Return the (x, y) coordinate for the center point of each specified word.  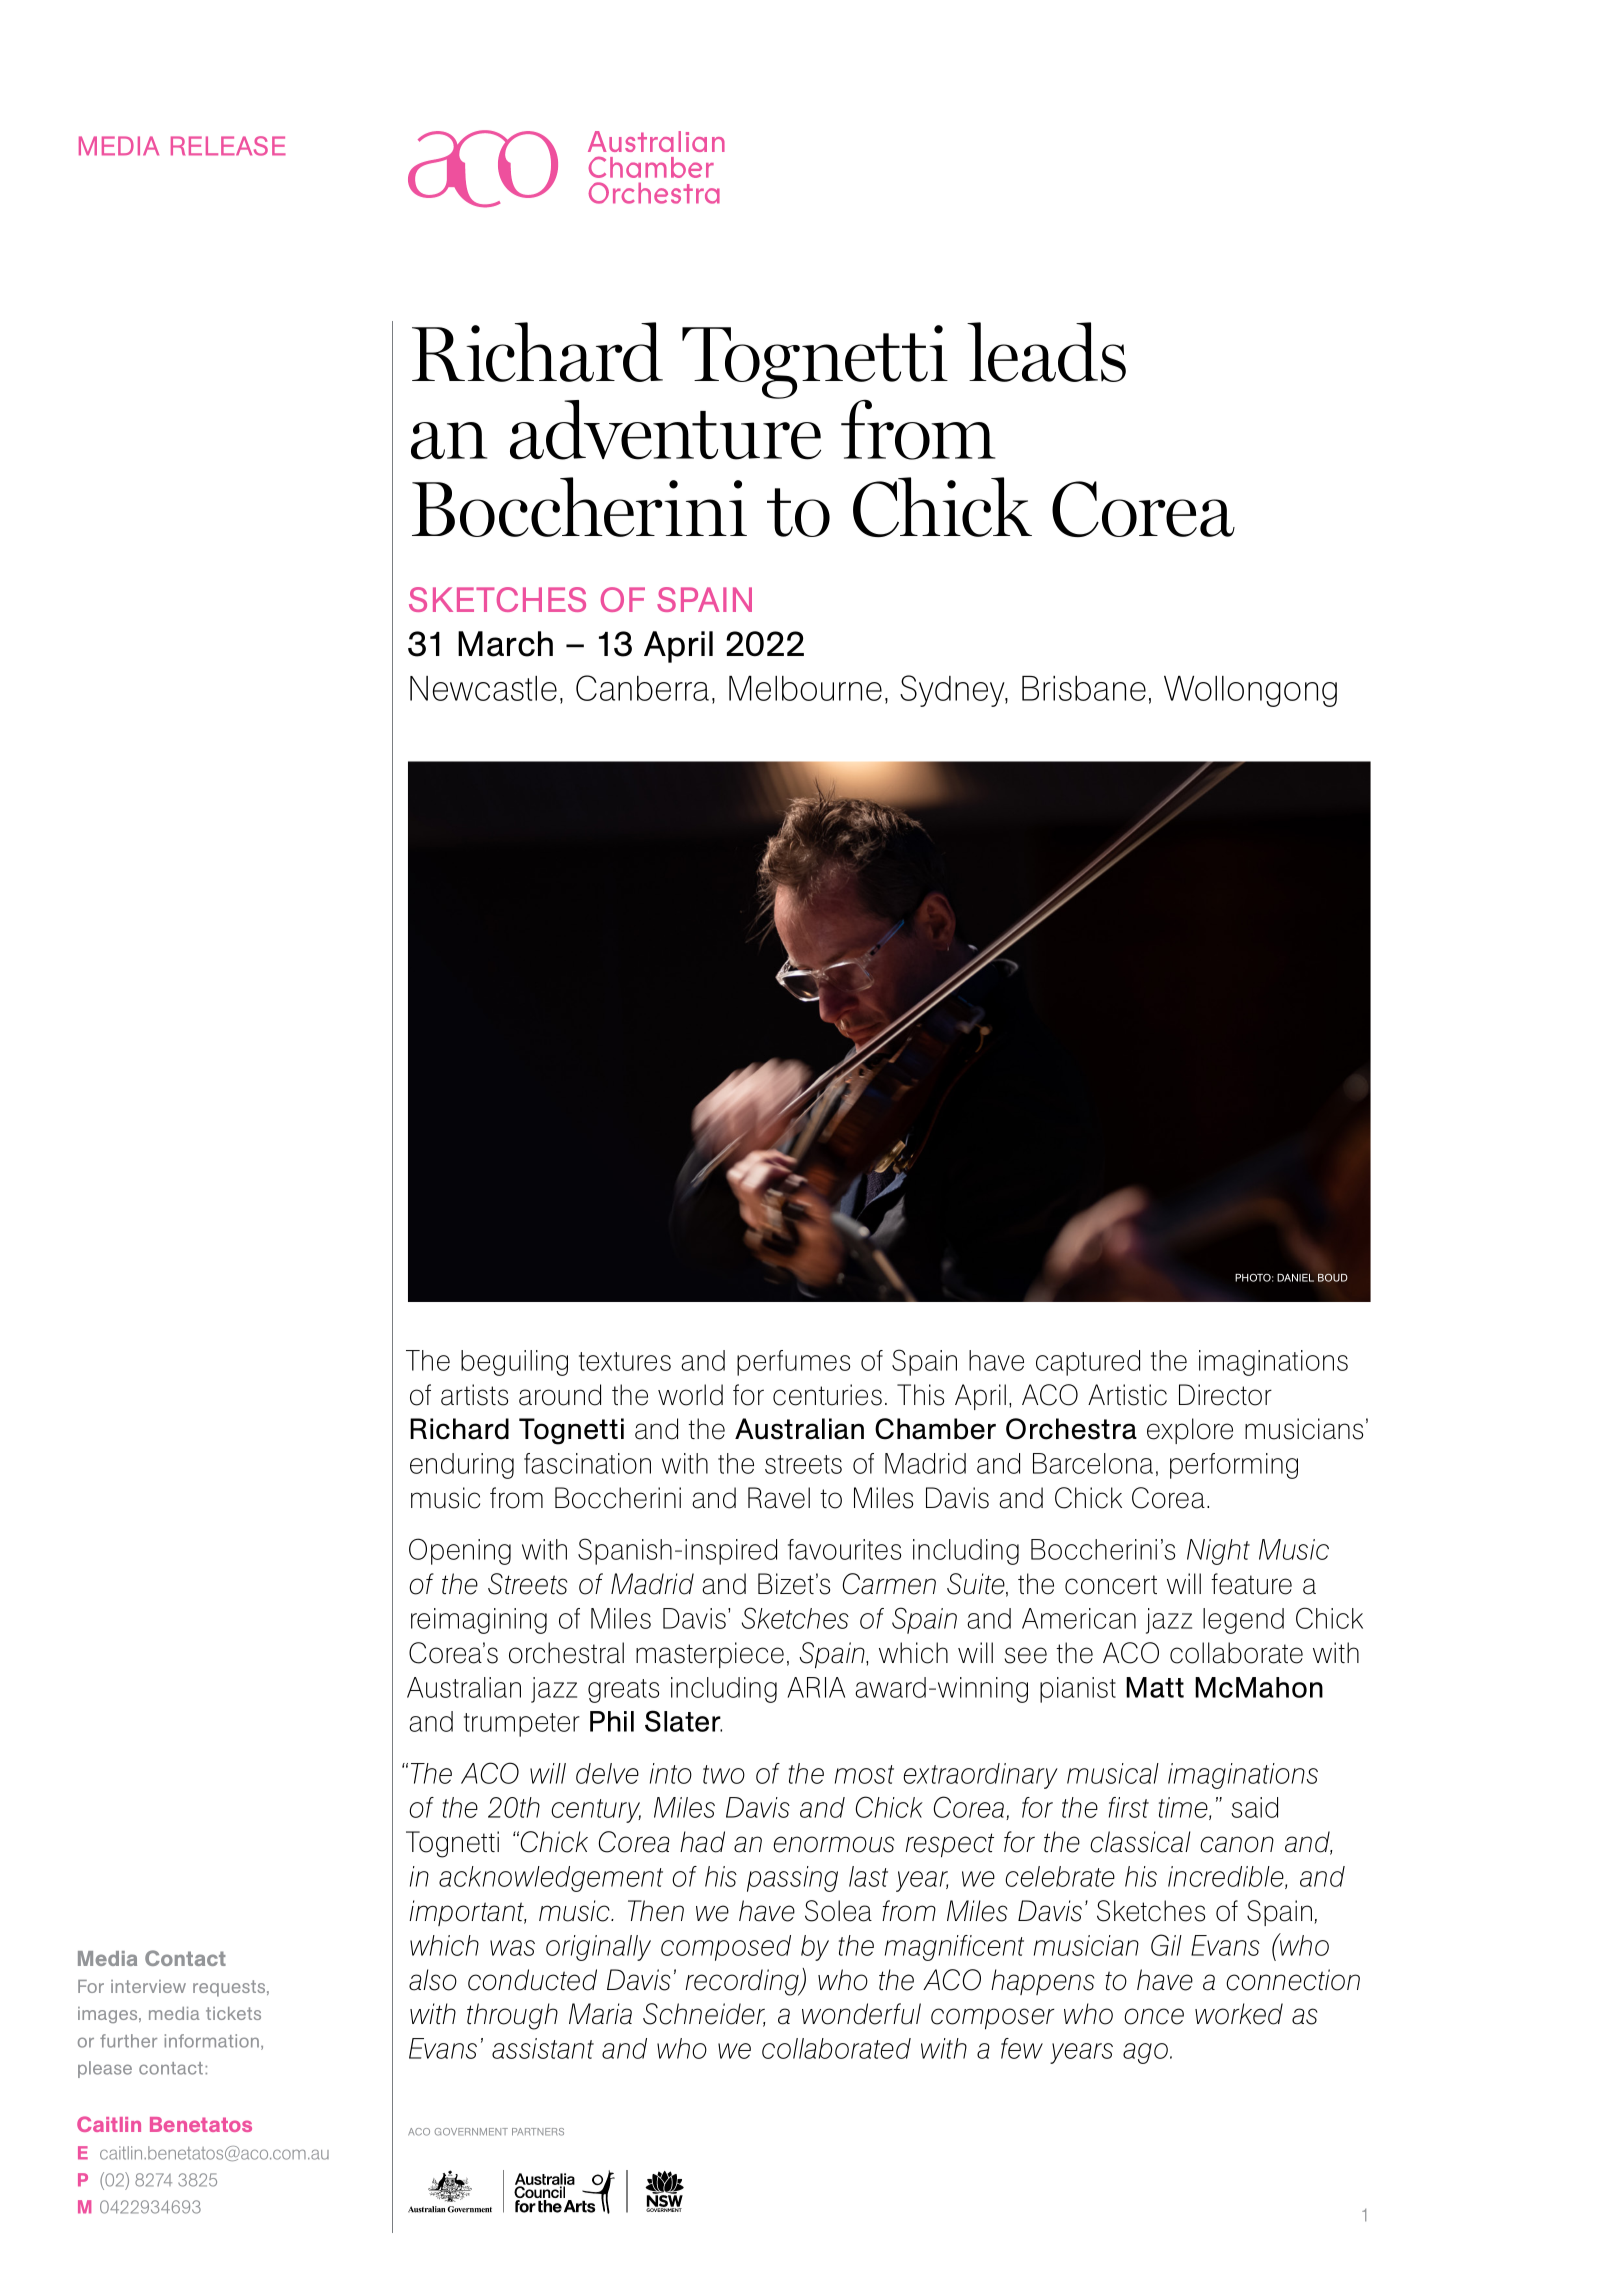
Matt (1155, 1687)
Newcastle (483, 688)
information (212, 2041)
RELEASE (228, 146)
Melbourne (805, 688)
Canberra (642, 688)
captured (1088, 1363)
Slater (683, 1721)
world (690, 1395)
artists (474, 1395)
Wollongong (1250, 691)
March (505, 644)
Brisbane (1084, 688)
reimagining (479, 1621)
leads (1046, 352)
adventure (665, 429)
